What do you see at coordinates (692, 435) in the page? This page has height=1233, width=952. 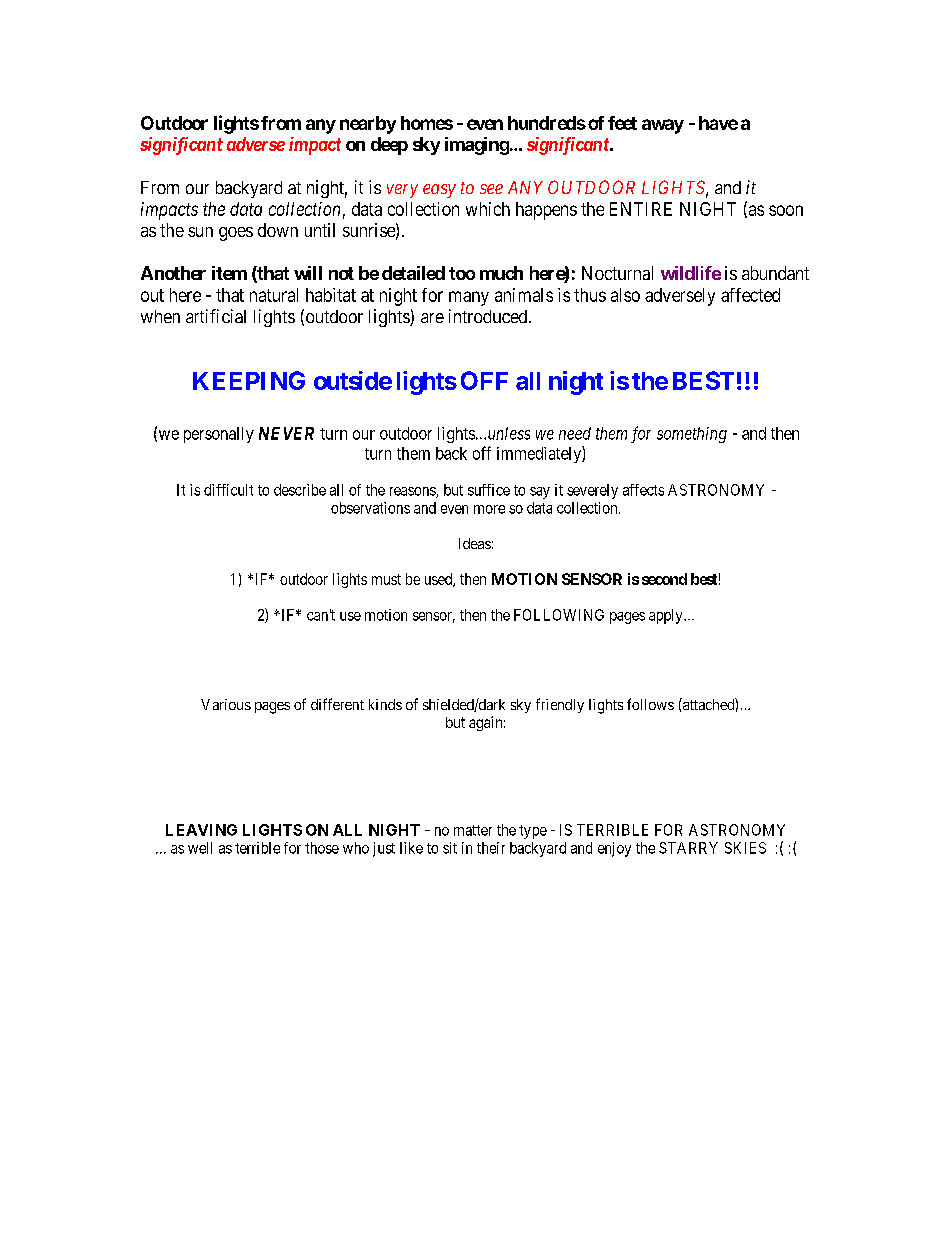 I see `something` at bounding box center [692, 435].
